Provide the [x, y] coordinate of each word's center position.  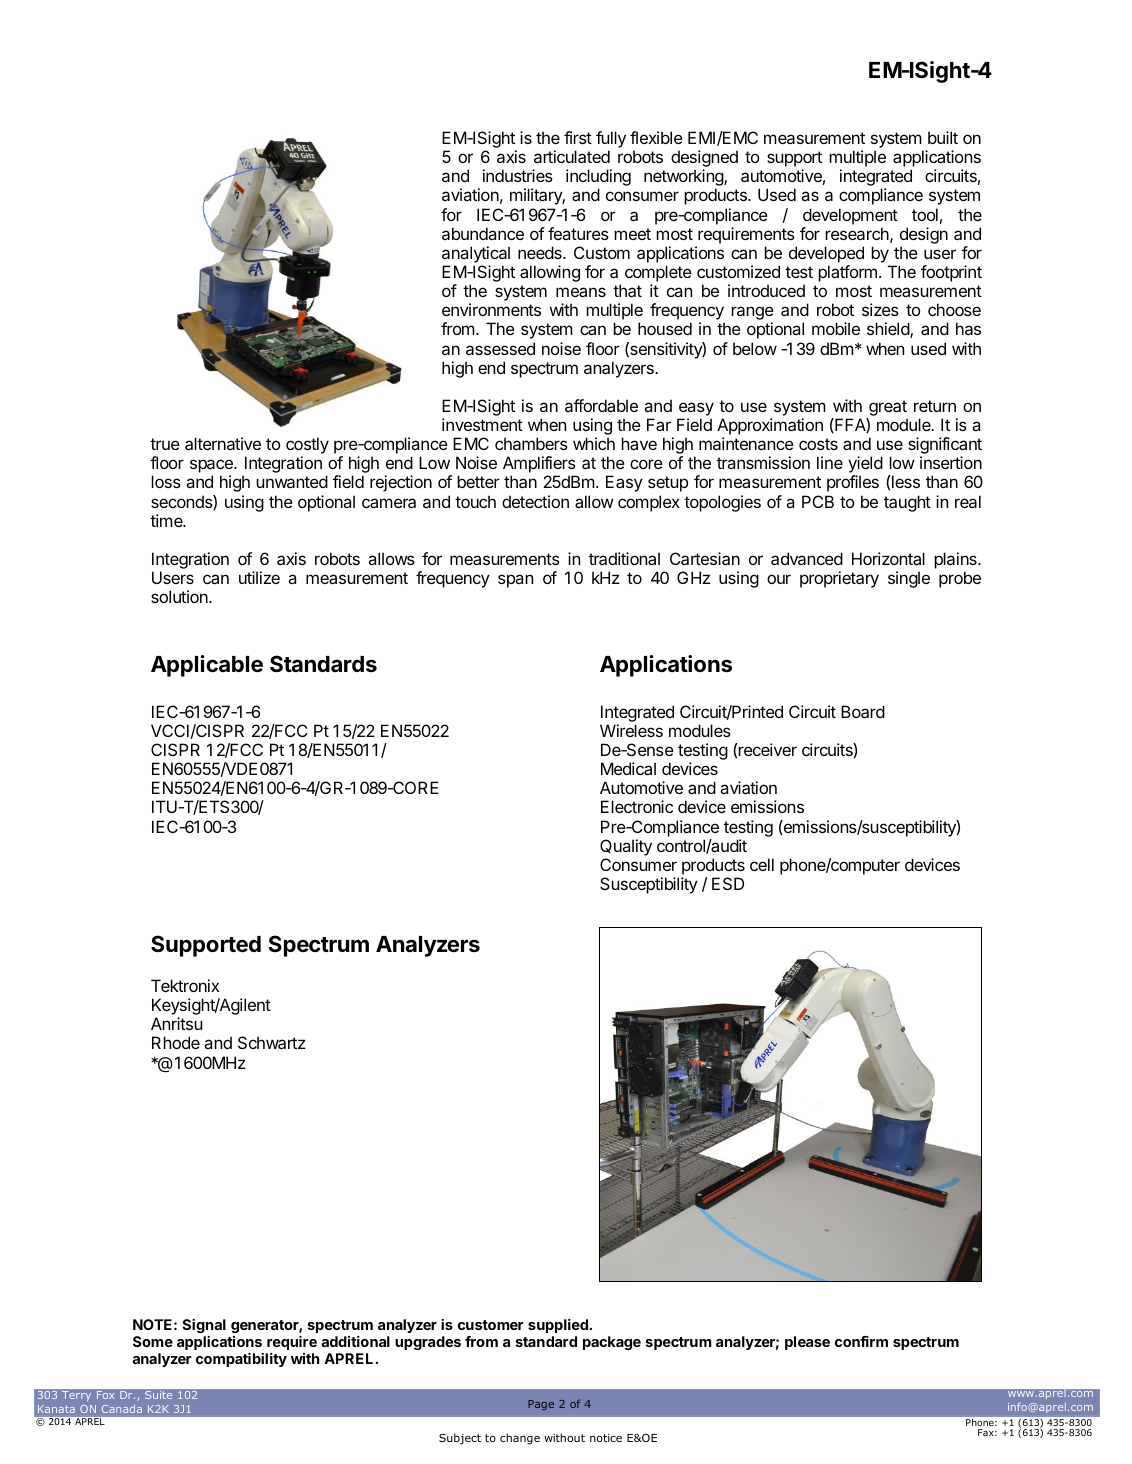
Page [541, 1405]
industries [518, 175]
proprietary [839, 579]
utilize [259, 577]
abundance [483, 233]
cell [762, 864]
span [515, 581]
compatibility [241, 1360]
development [850, 216]
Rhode [176, 1042]
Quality [626, 849]
